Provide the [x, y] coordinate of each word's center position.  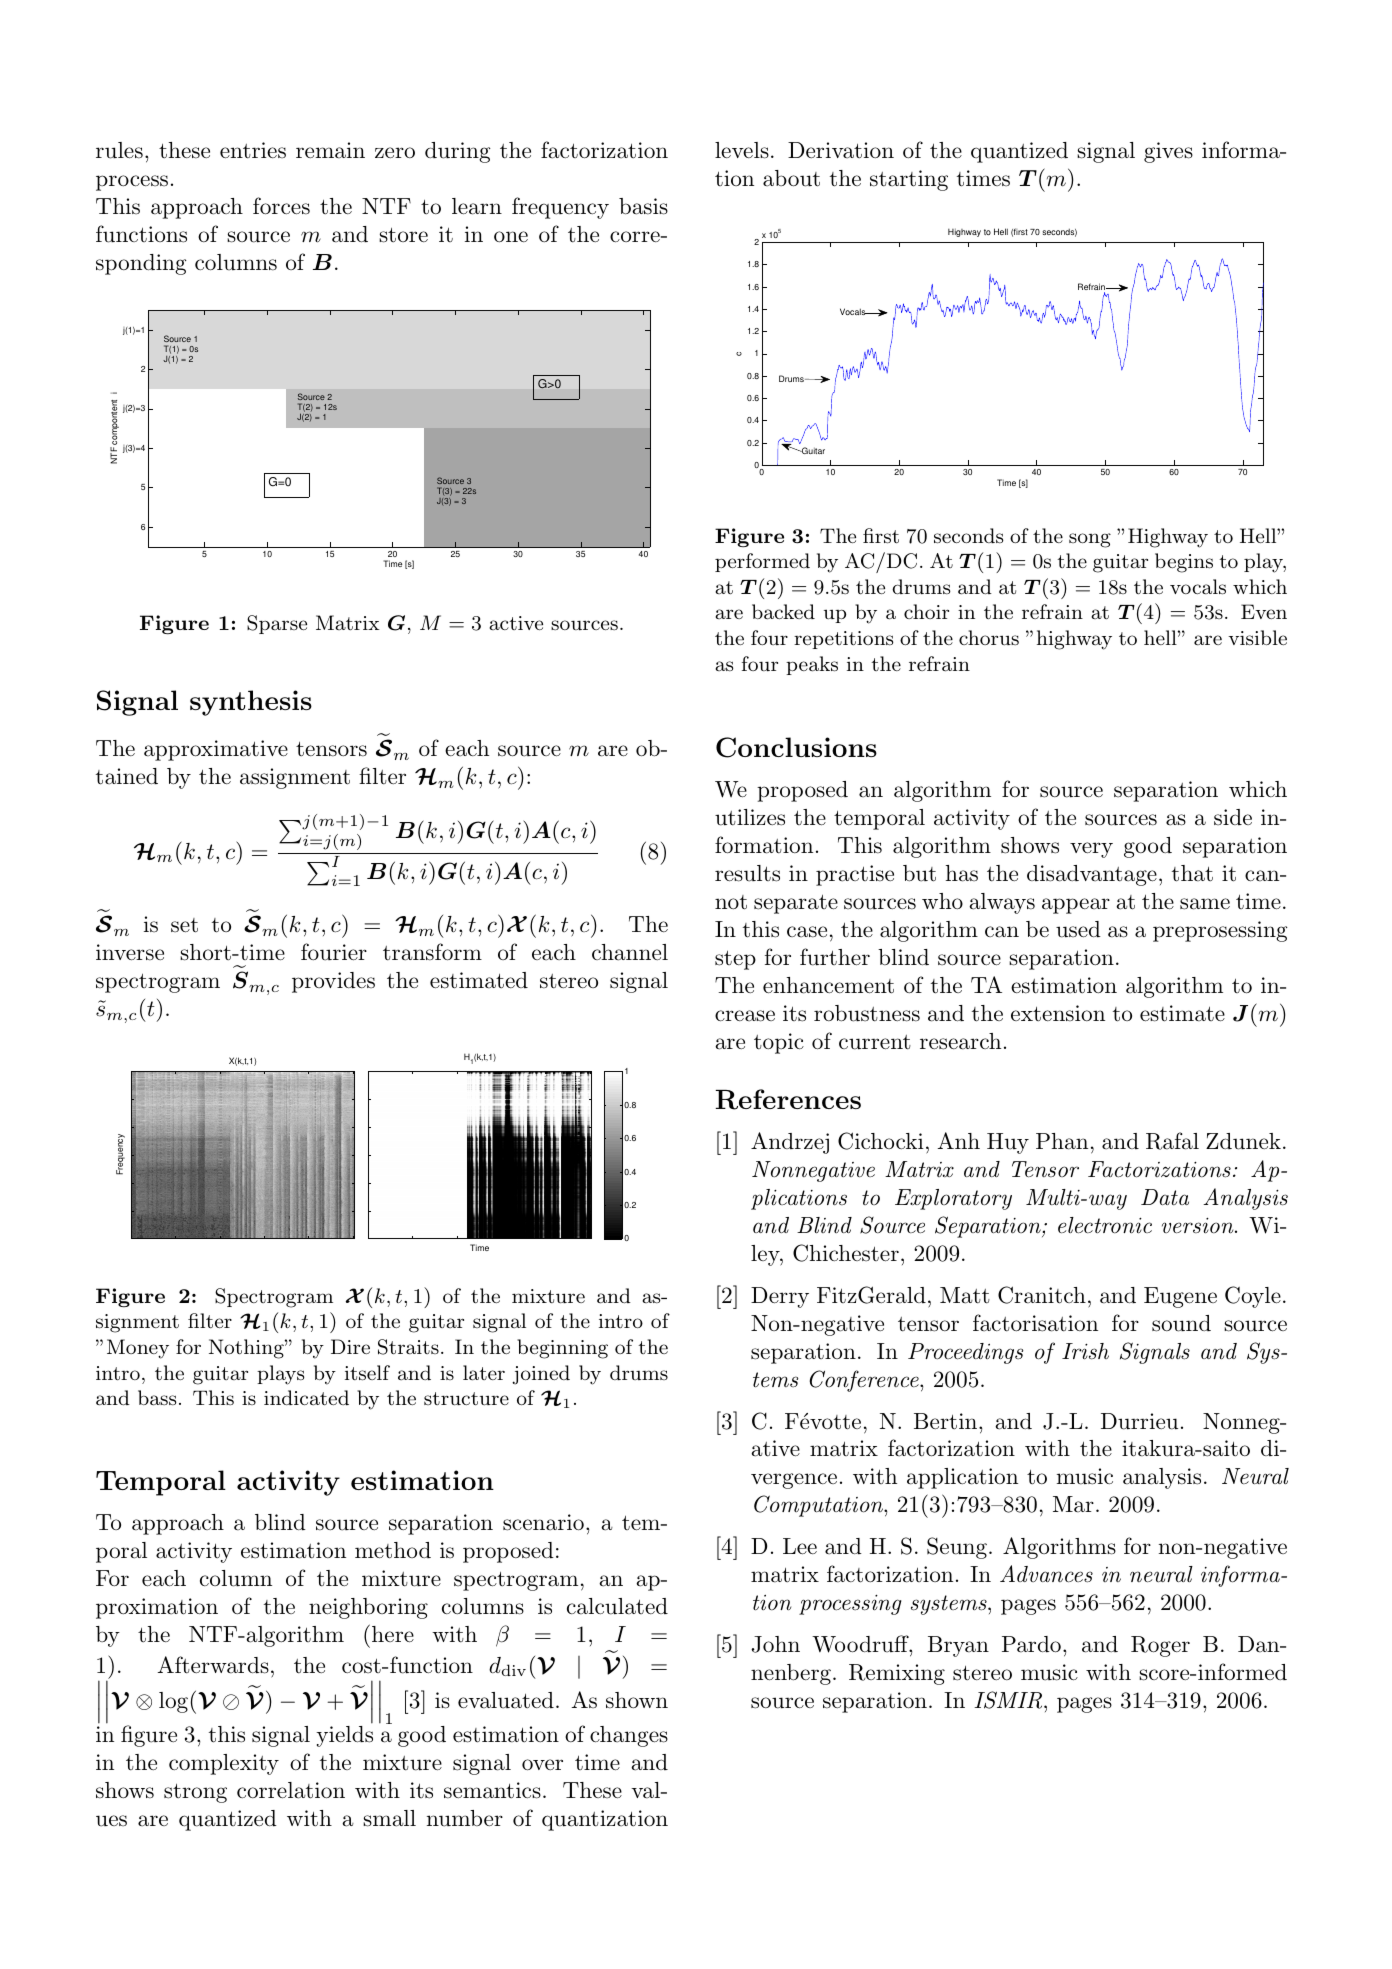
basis [643, 206]
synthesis [251, 703]
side [1233, 817]
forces [281, 206]
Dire [350, 1346]
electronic [1105, 1225]
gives [1168, 152]
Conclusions [796, 747]
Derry [780, 1297]
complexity [224, 1764]
